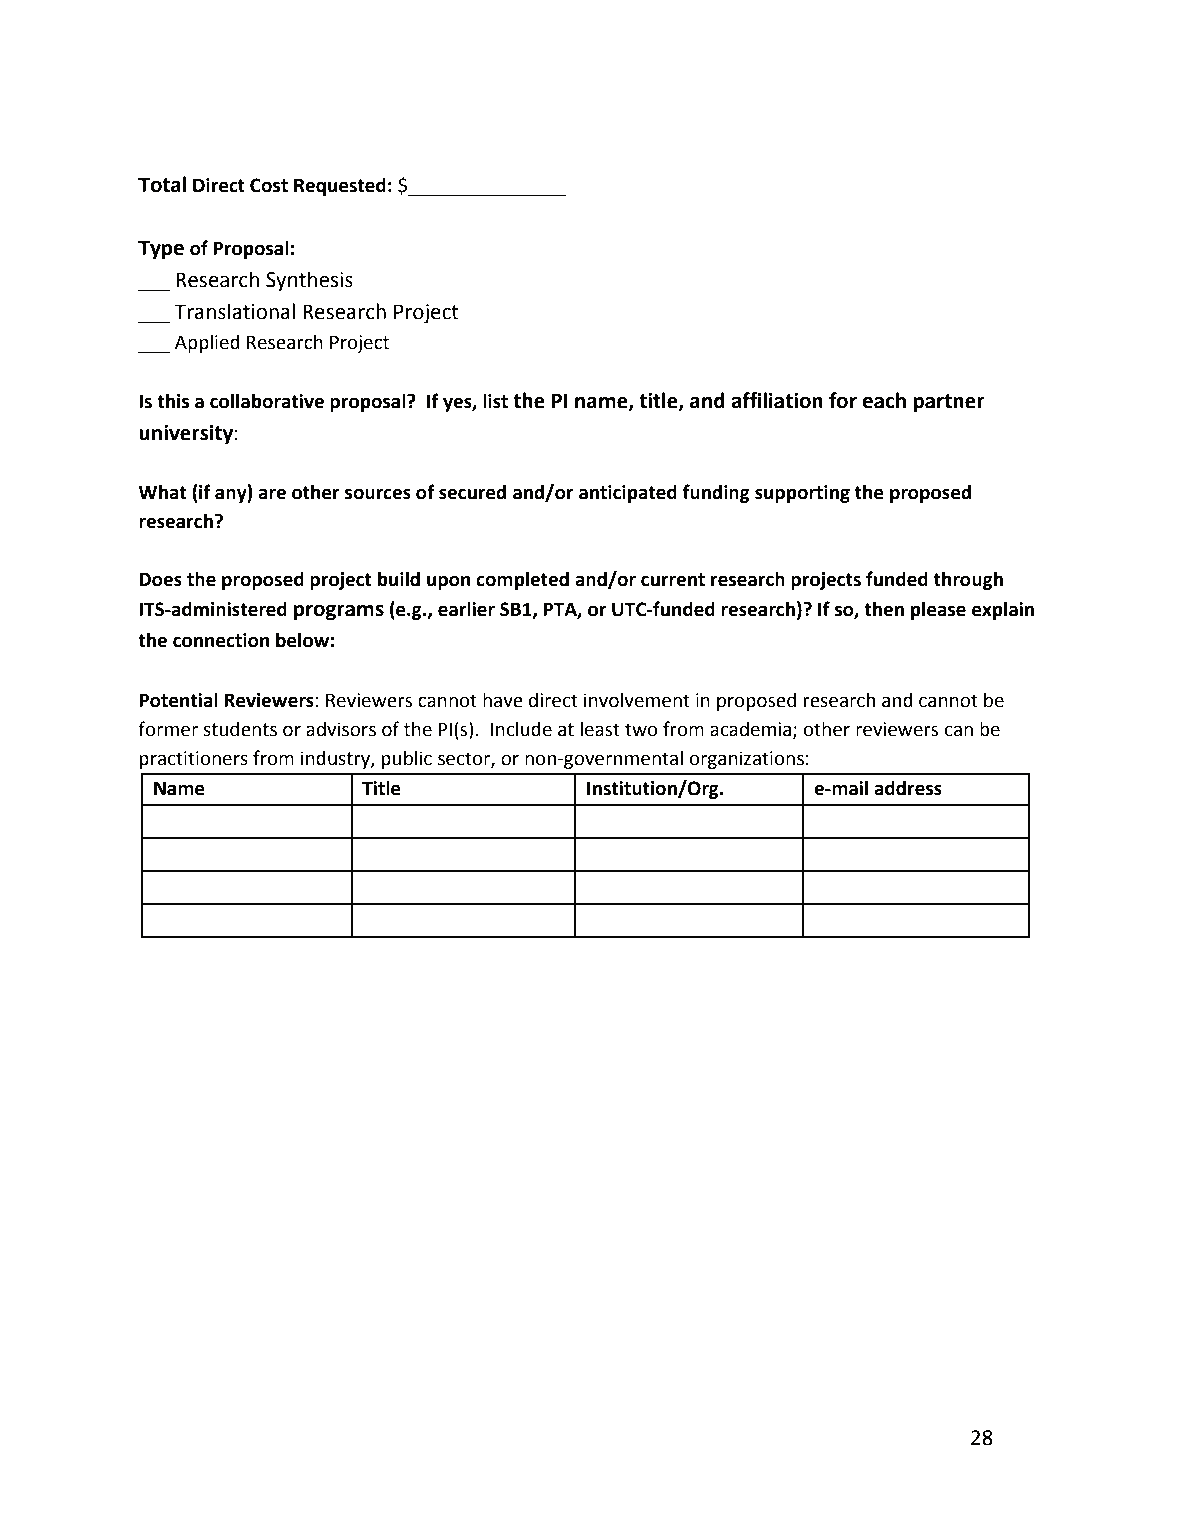  Describe the element at coordinates (193, 760) in the screenshot. I see `practitioners` at that location.
